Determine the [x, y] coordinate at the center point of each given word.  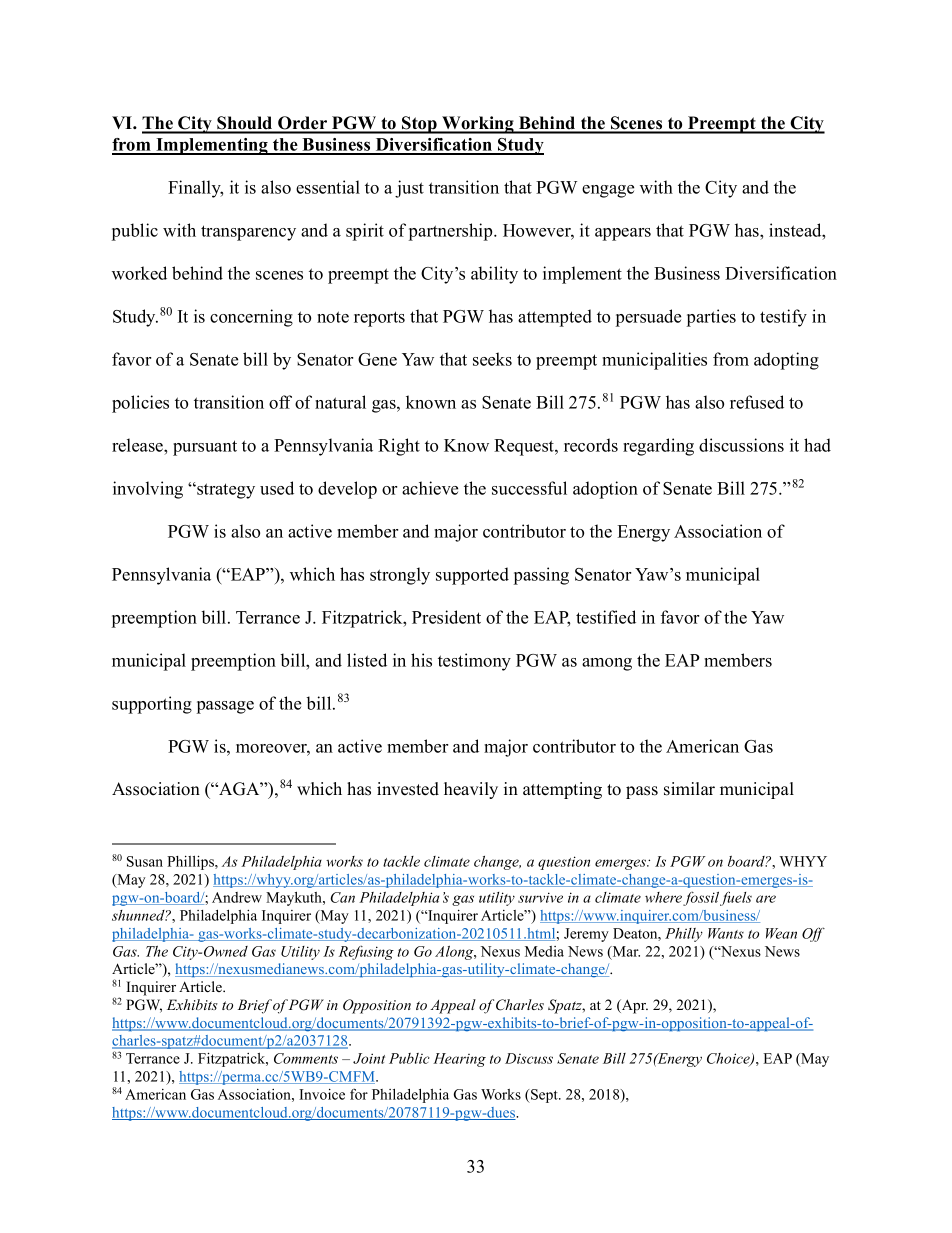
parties [711, 318]
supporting [152, 705]
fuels [736, 898]
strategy [225, 491]
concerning [251, 318]
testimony [474, 662]
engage [608, 191]
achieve [430, 488]
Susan [145, 861]
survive [540, 897]
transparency [248, 233]
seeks [492, 359]
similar [689, 789]
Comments [306, 1058]
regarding [658, 447]
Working [478, 125]
